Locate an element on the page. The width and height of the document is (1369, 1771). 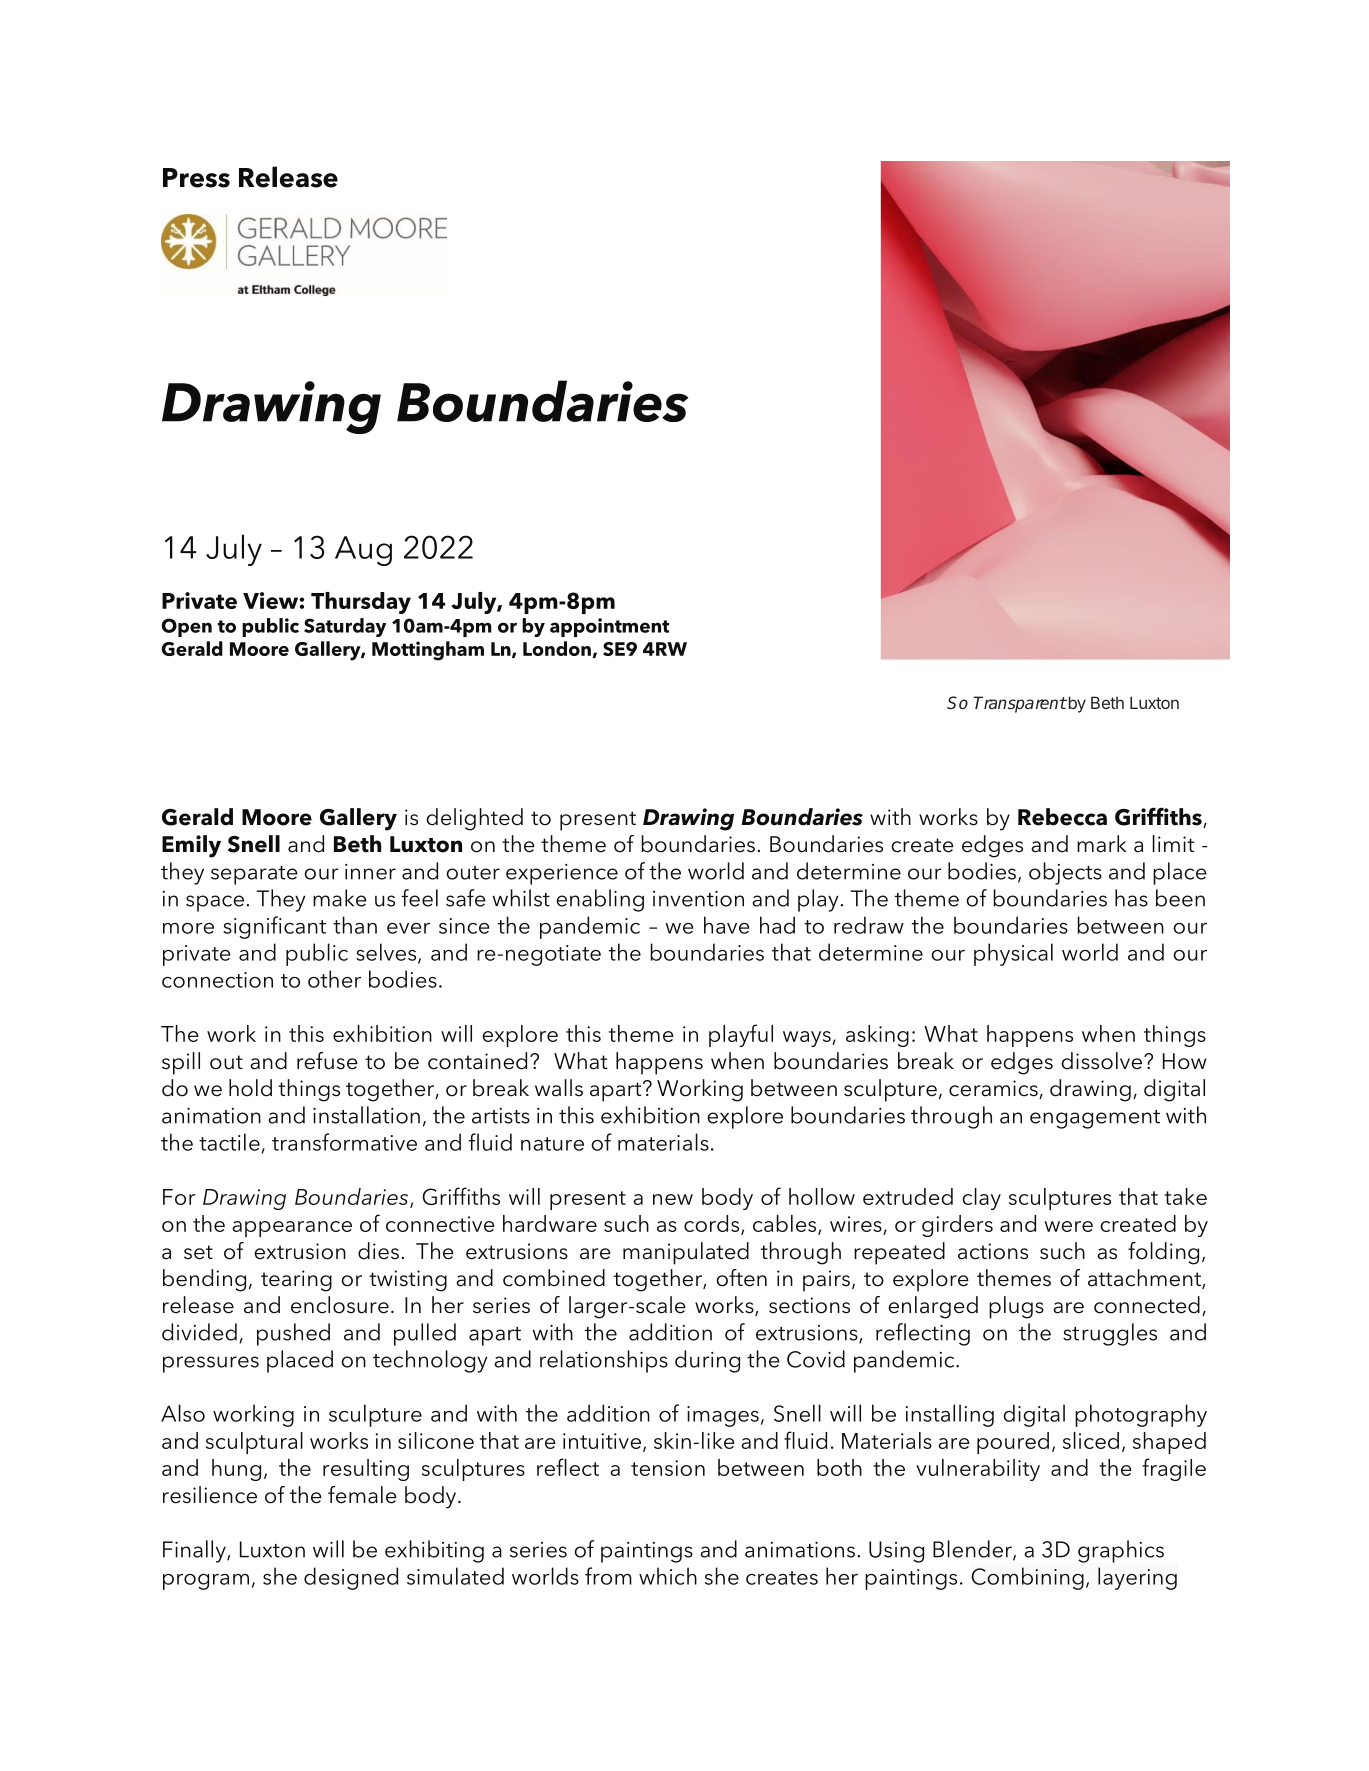
Transparent is located at coordinates (1020, 704).
